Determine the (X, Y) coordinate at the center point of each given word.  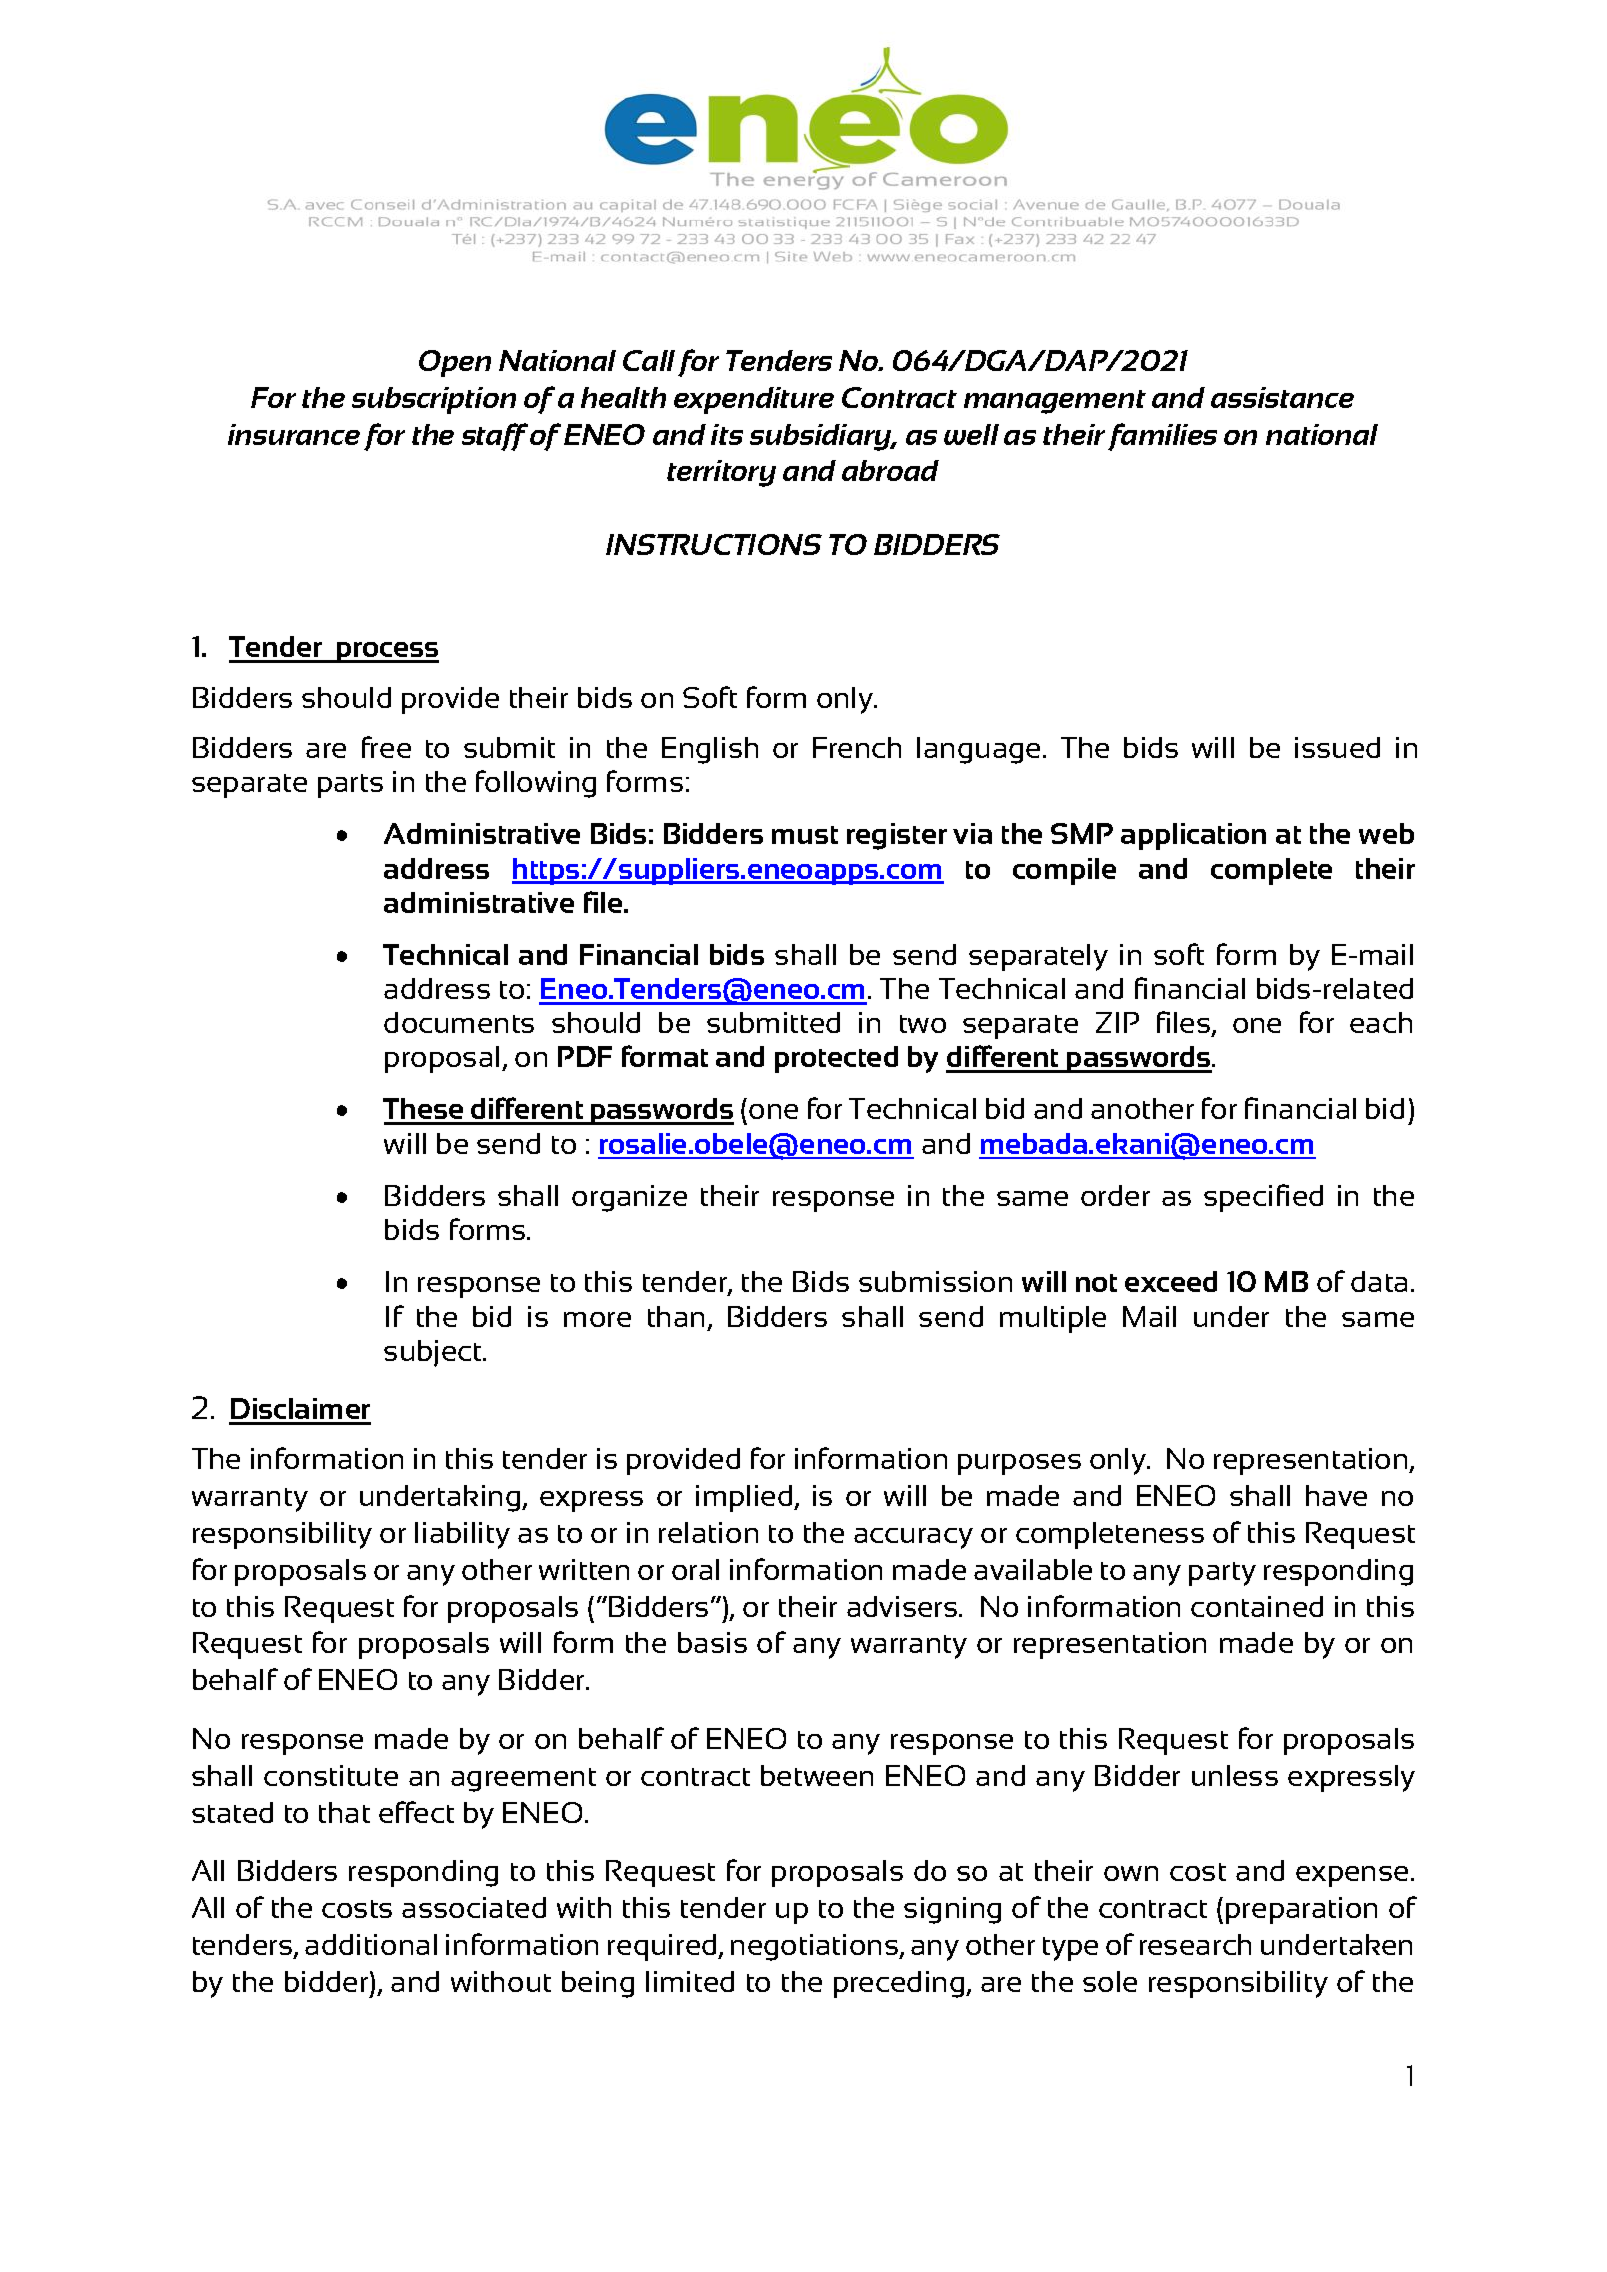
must (805, 835)
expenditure (754, 400)
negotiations (815, 1947)
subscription (434, 400)
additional (371, 1944)
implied (745, 1498)
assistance (1282, 397)
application (1193, 836)
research (1195, 1944)
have (1336, 1495)
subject (434, 1353)
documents (459, 1022)
